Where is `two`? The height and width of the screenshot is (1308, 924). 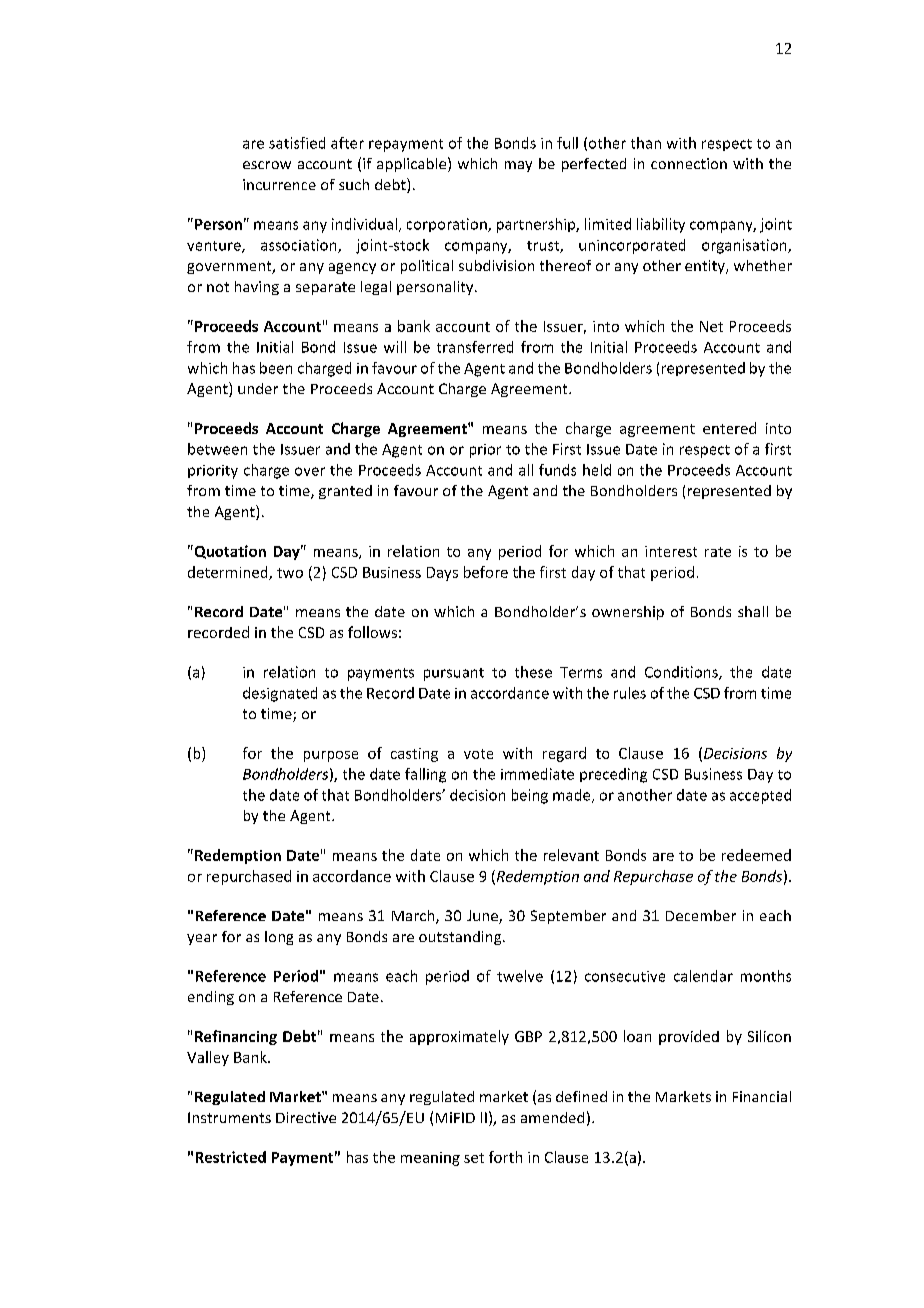
two is located at coordinates (290, 573).
